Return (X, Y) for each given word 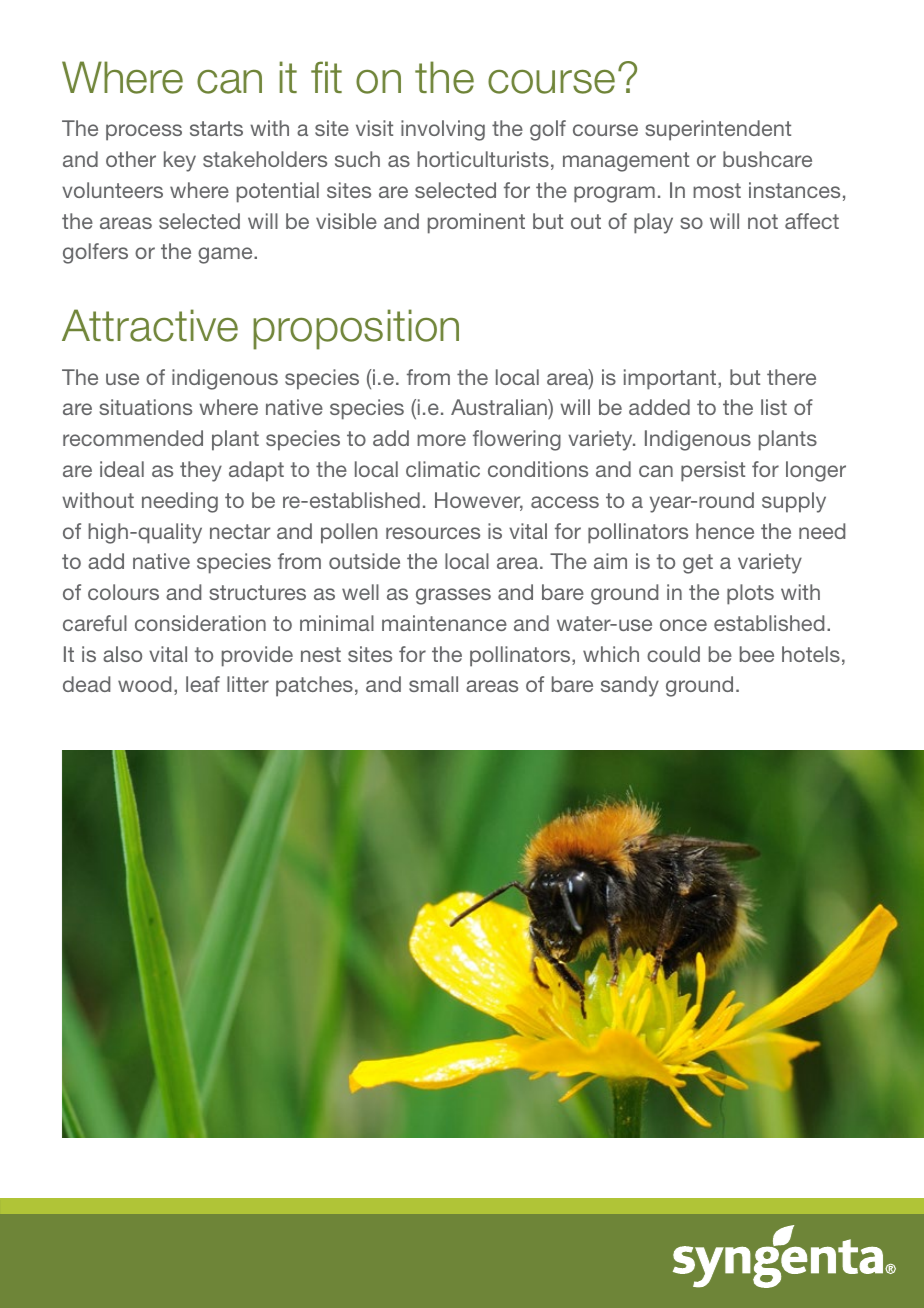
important (671, 379)
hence (725, 531)
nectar (240, 531)
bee (757, 654)
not (763, 221)
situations (146, 407)
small (433, 684)
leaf (203, 684)
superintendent (718, 130)
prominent (476, 223)
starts (216, 128)
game (226, 255)
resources (433, 533)
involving (443, 130)
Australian (500, 409)
